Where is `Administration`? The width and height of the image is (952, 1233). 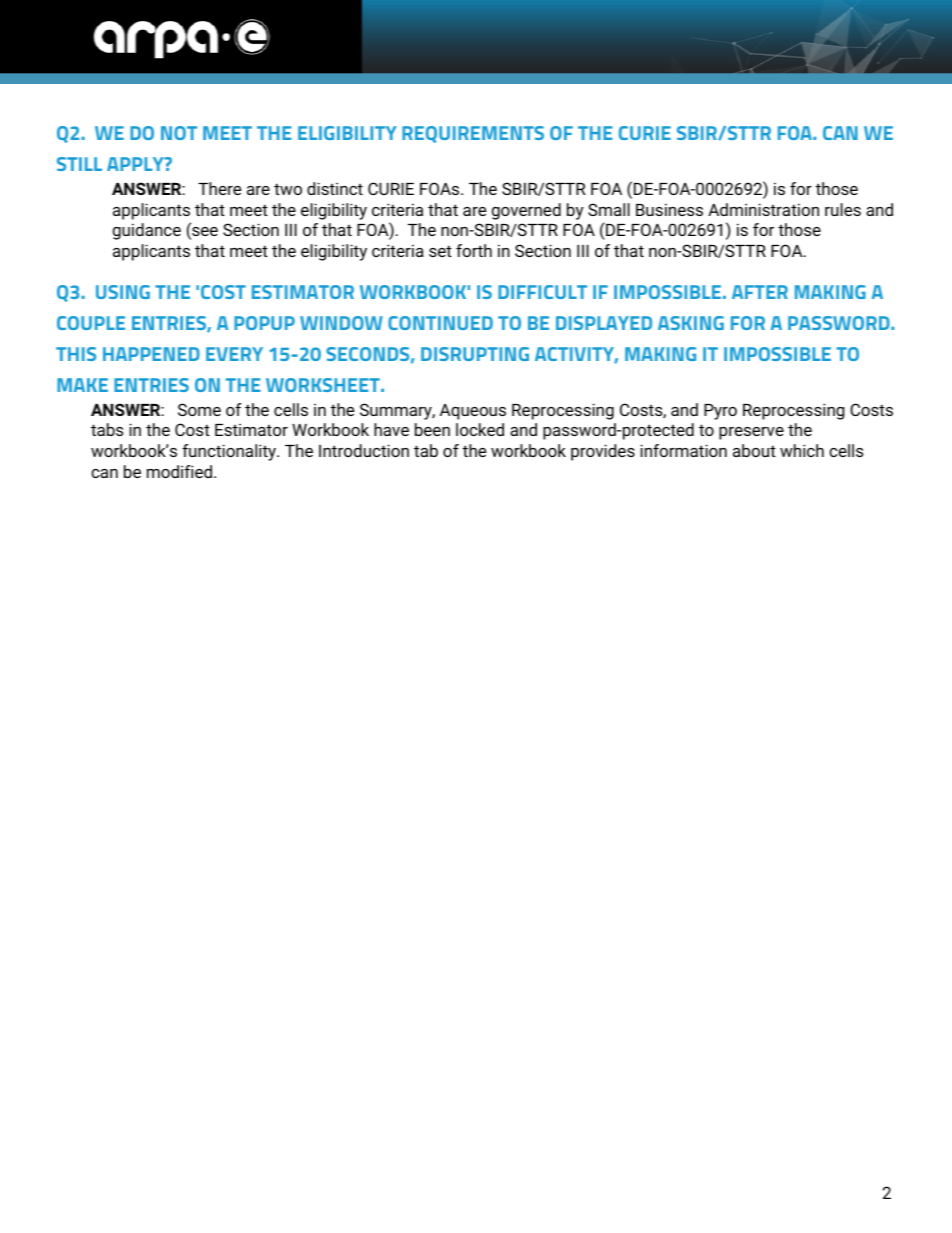
Administration is located at coordinates (763, 209).
